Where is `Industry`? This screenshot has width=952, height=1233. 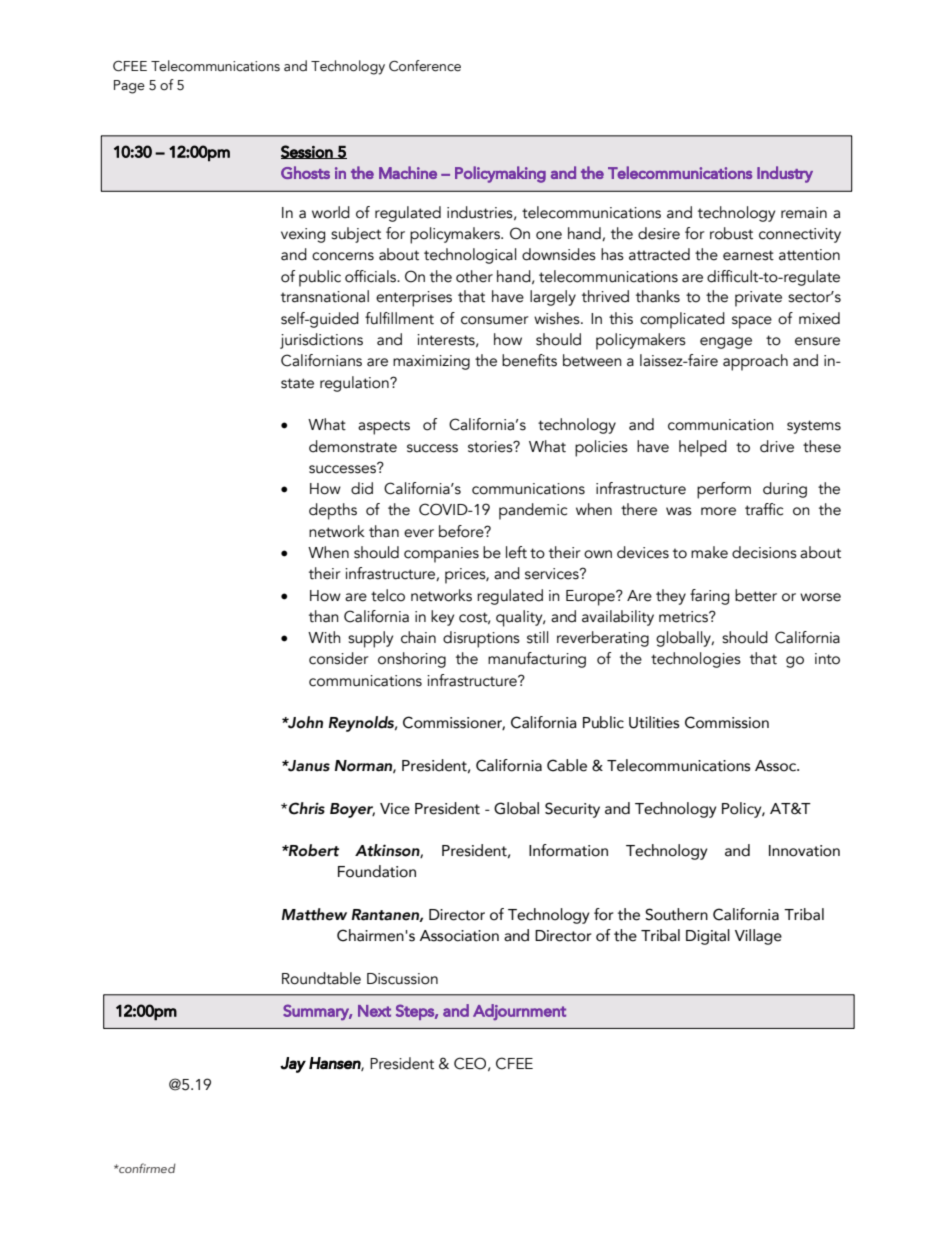
Industry is located at coordinates (785, 174).
